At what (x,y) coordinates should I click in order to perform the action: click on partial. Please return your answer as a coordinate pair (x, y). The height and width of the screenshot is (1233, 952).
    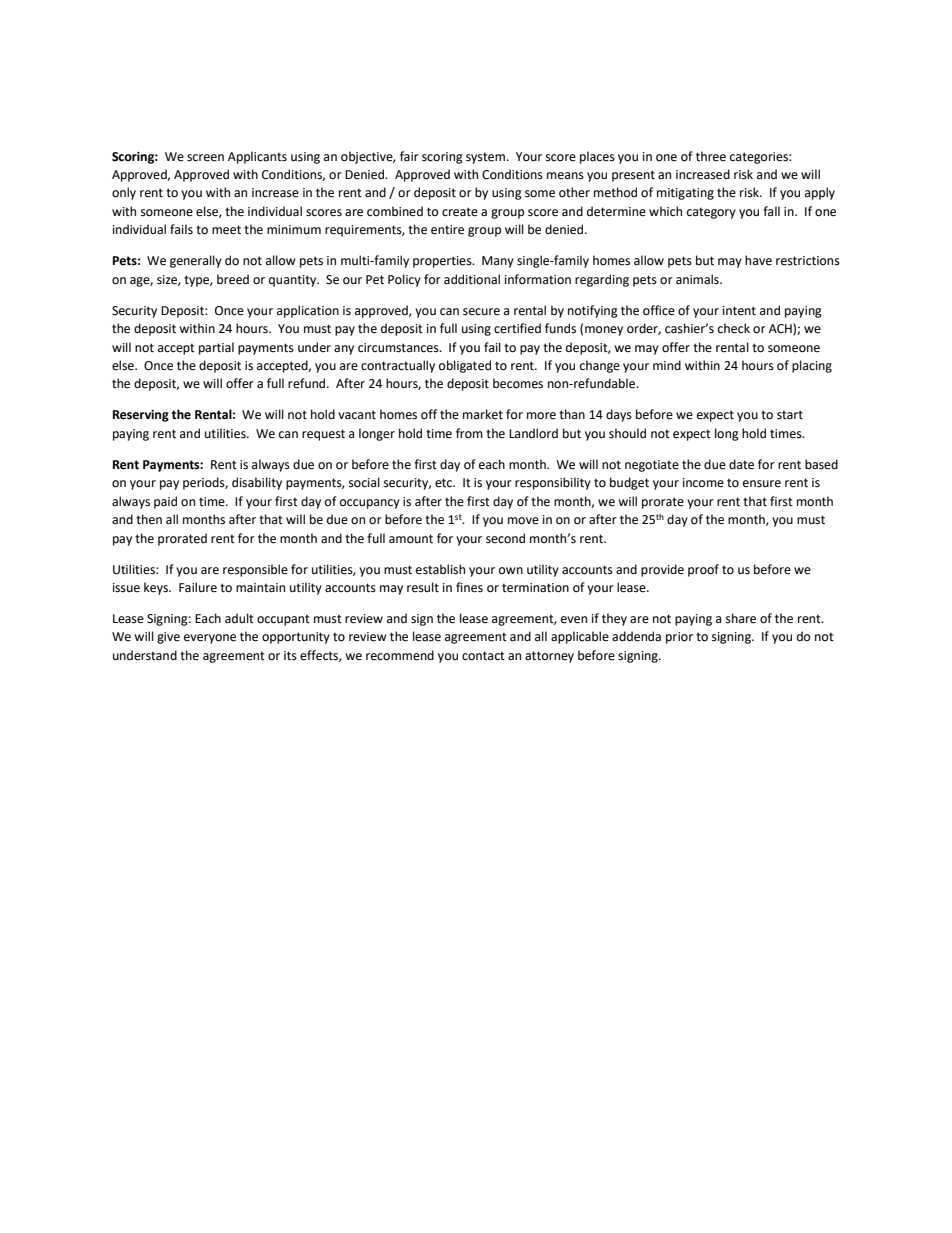
    Looking at the image, I should click on (216, 348).
